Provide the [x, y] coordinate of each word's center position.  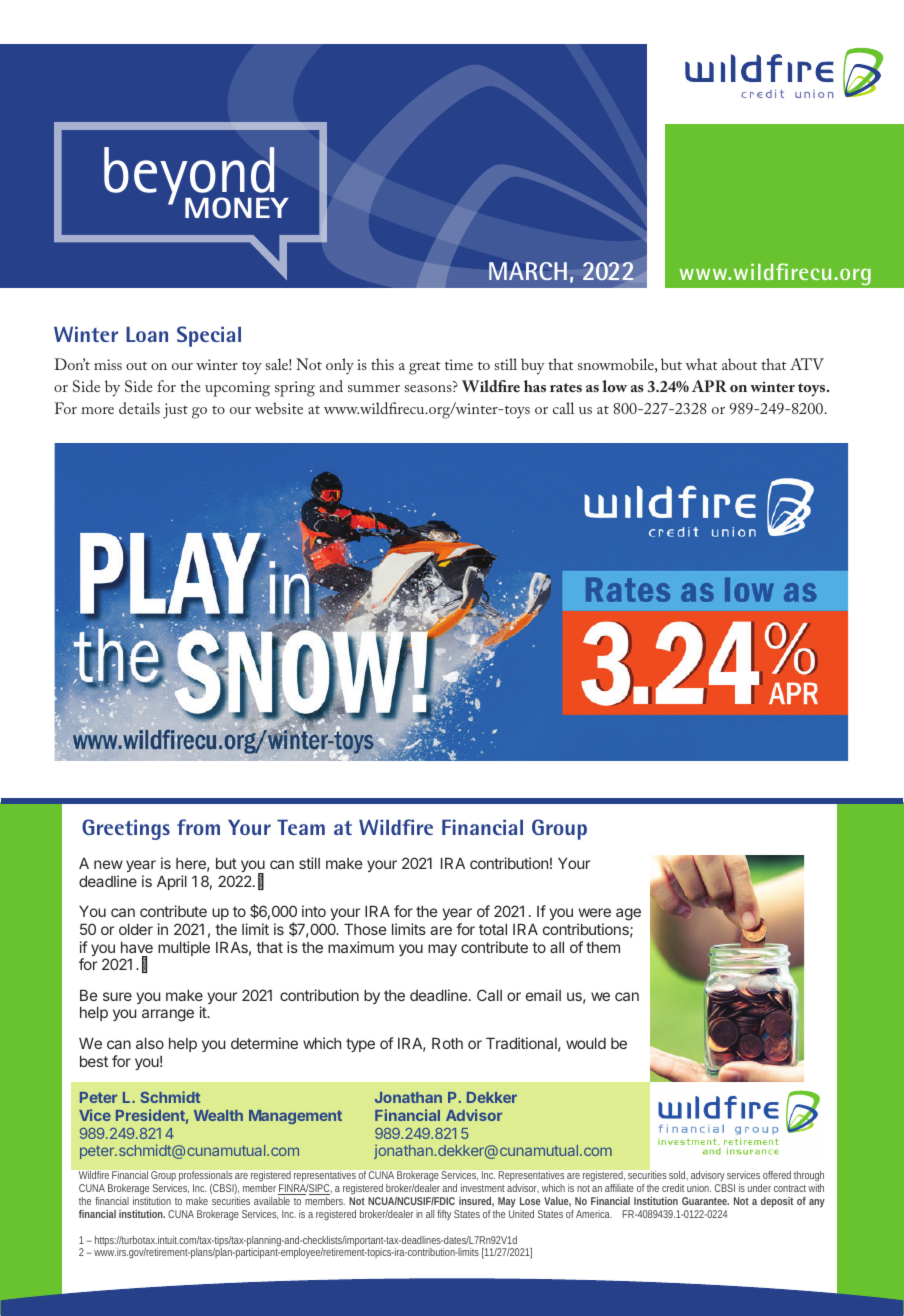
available [272, 1201]
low [614, 386]
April [172, 882]
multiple [184, 948]
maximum [361, 947]
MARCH [528, 271]
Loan [147, 334]
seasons [429, 388]
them [603, 947]
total [493, 929]
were [595, 912]
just [175, 411]
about [739, 364]
